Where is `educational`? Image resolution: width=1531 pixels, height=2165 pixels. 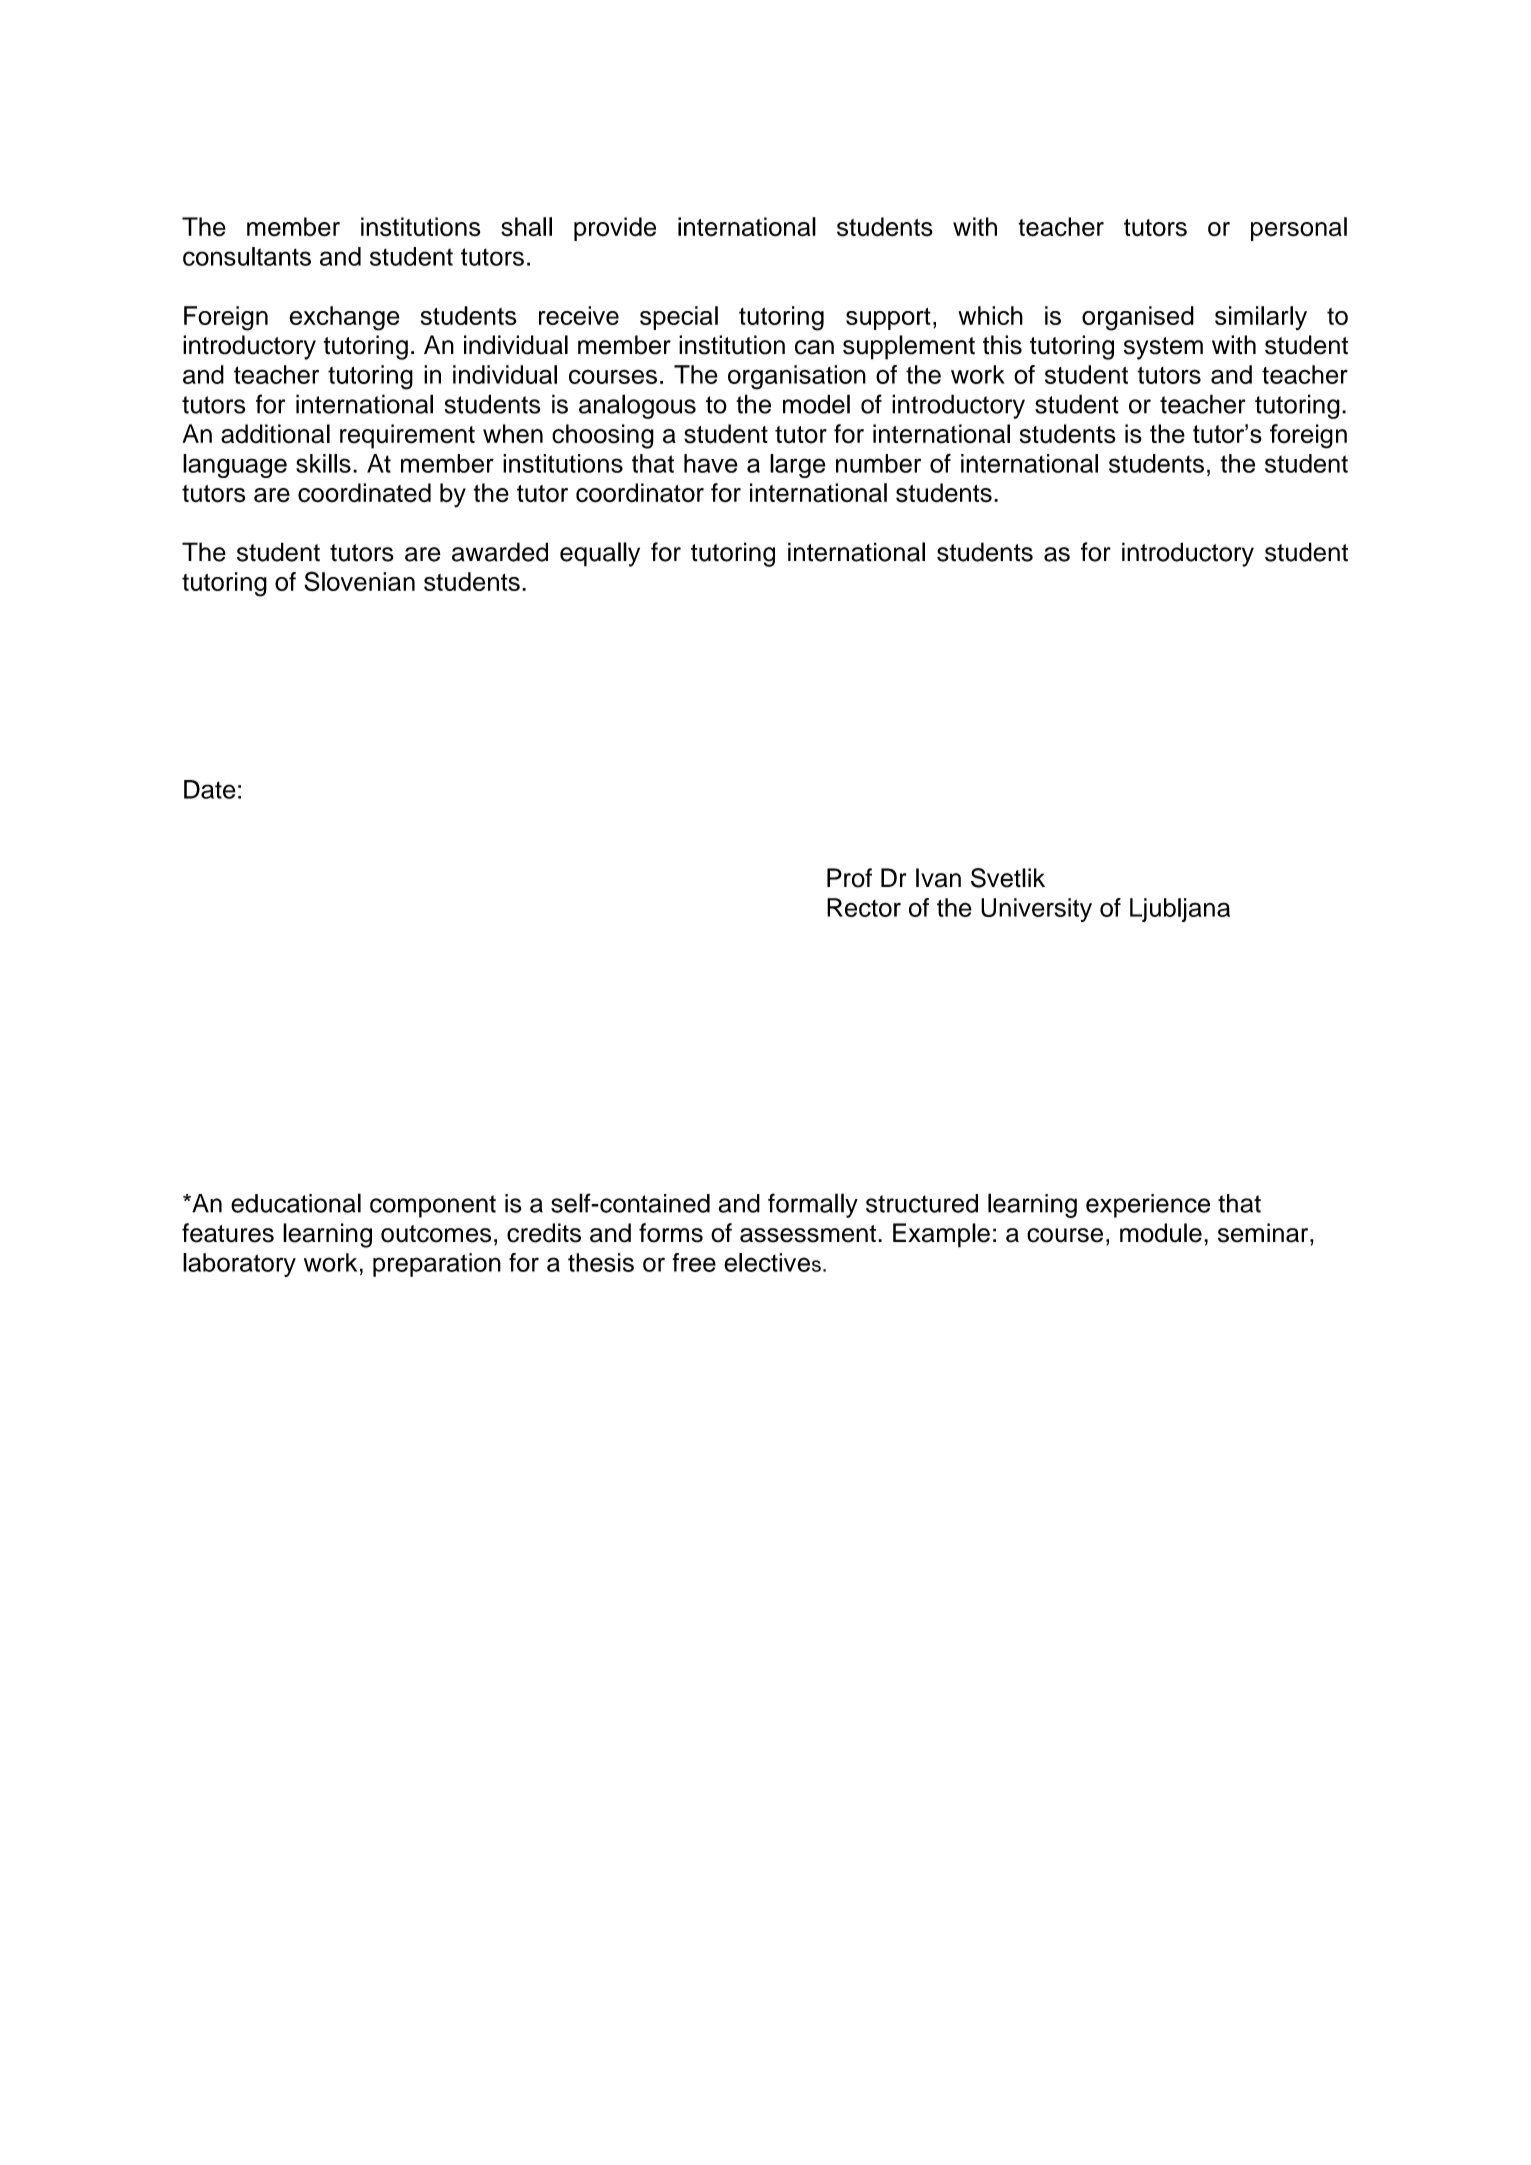
educational is located at coordinates (296, 1203).
